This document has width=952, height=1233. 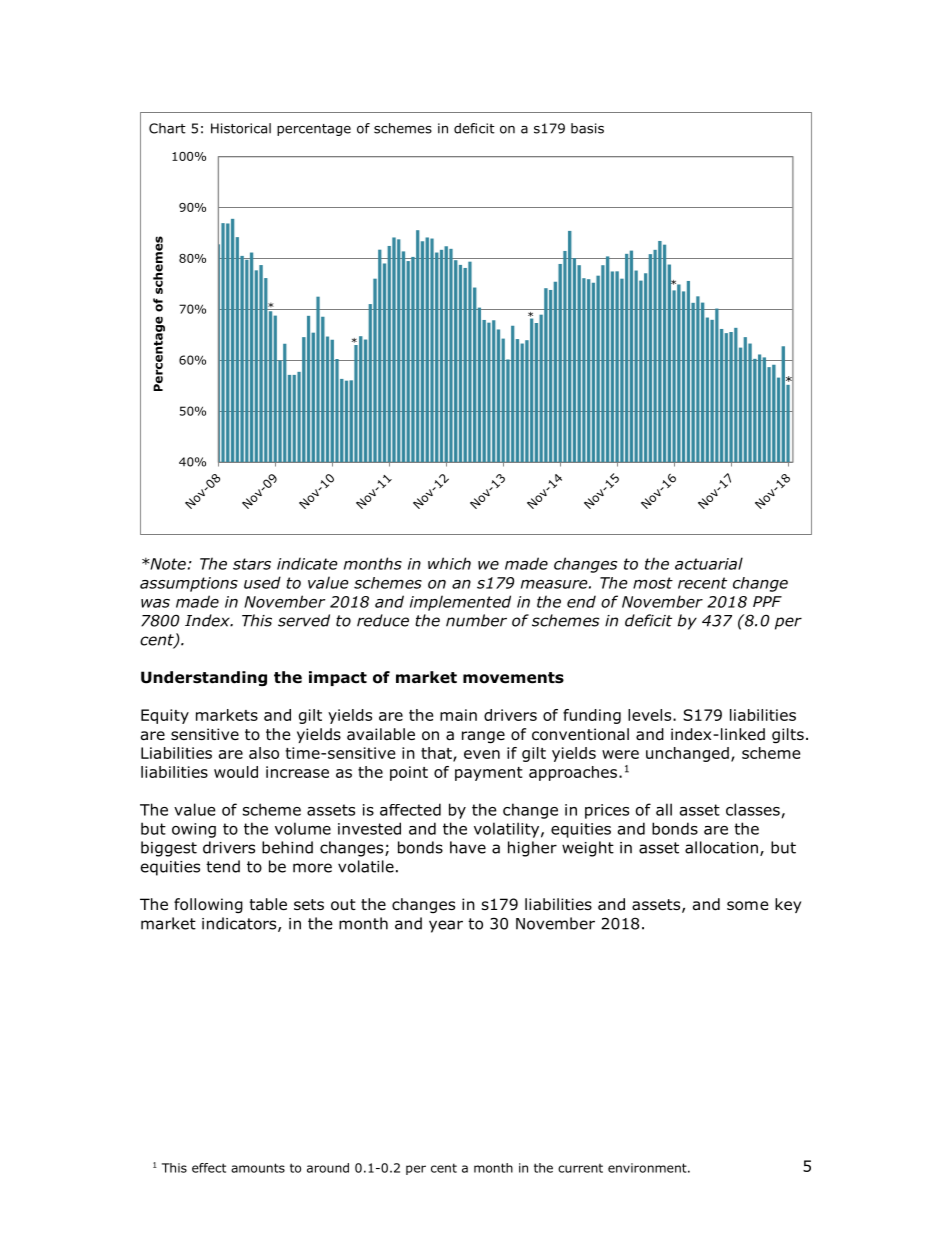 I want to click on which, so click(x=449, y=563).
